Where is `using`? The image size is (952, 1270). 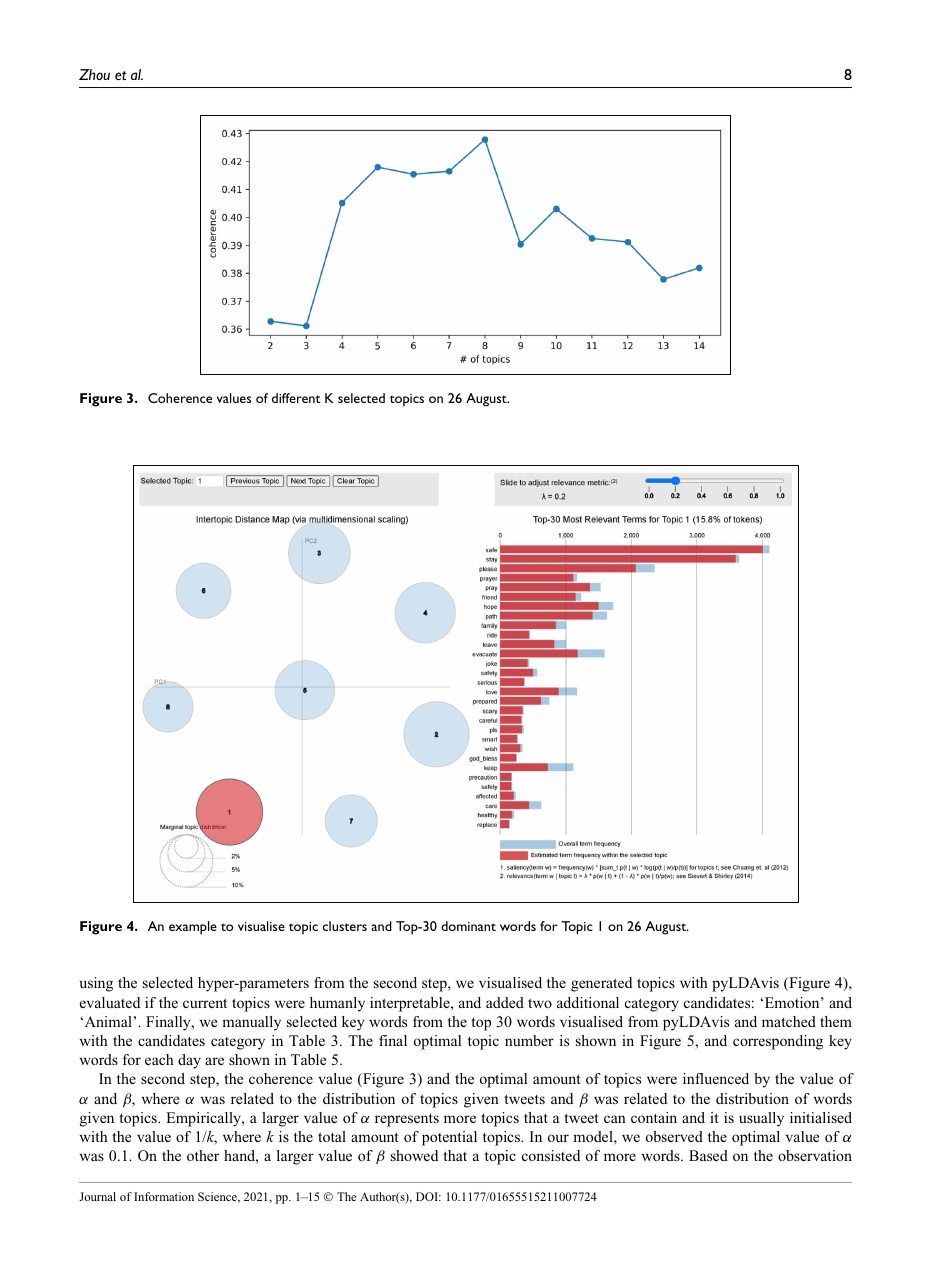
using is located at coordinates (96, 984).
